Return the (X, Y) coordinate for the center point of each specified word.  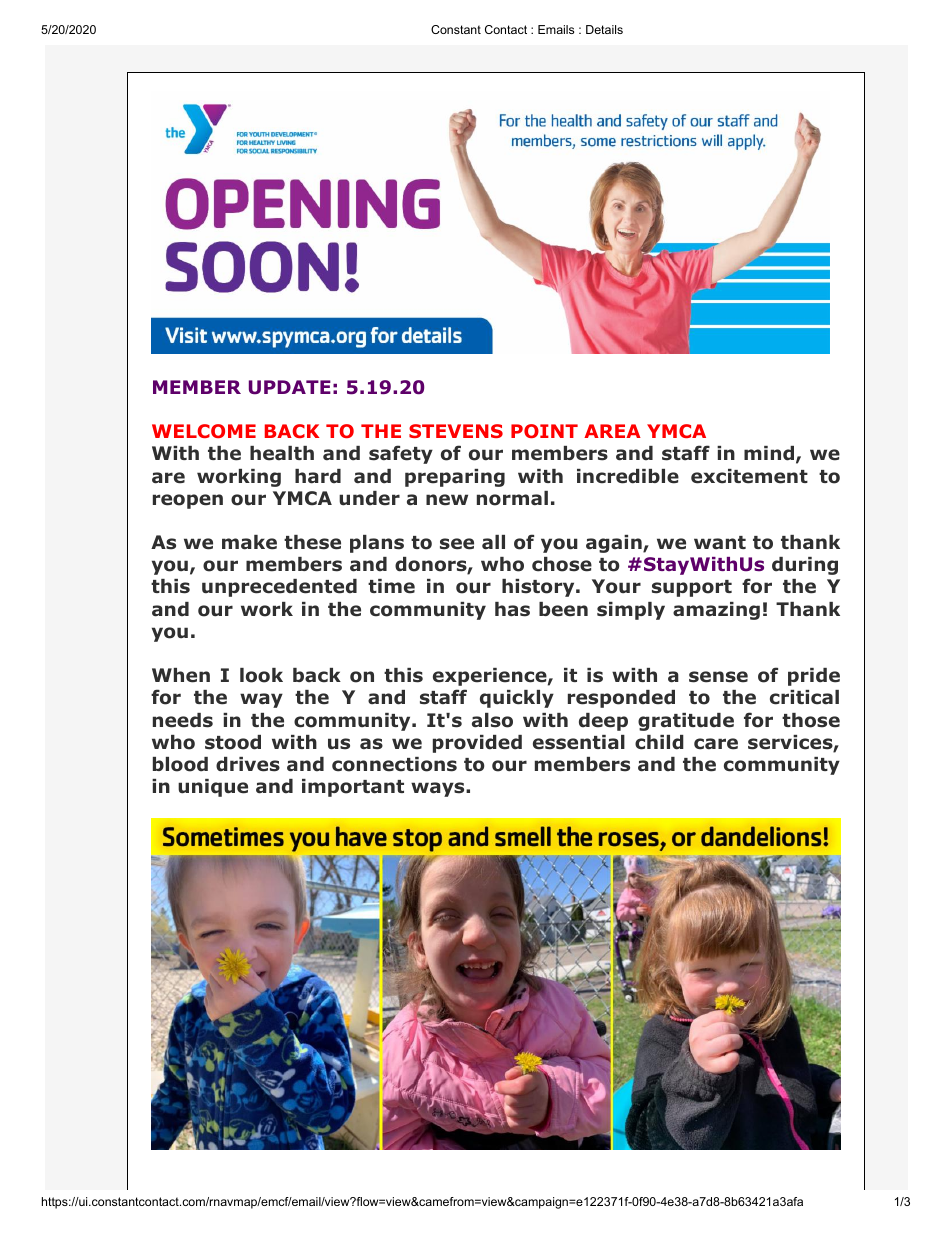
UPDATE (290, 387)
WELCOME (204, 431)
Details (604, 29)
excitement (749, 476)
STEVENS (456, 431)
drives (248, 764)
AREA (612, 431)
